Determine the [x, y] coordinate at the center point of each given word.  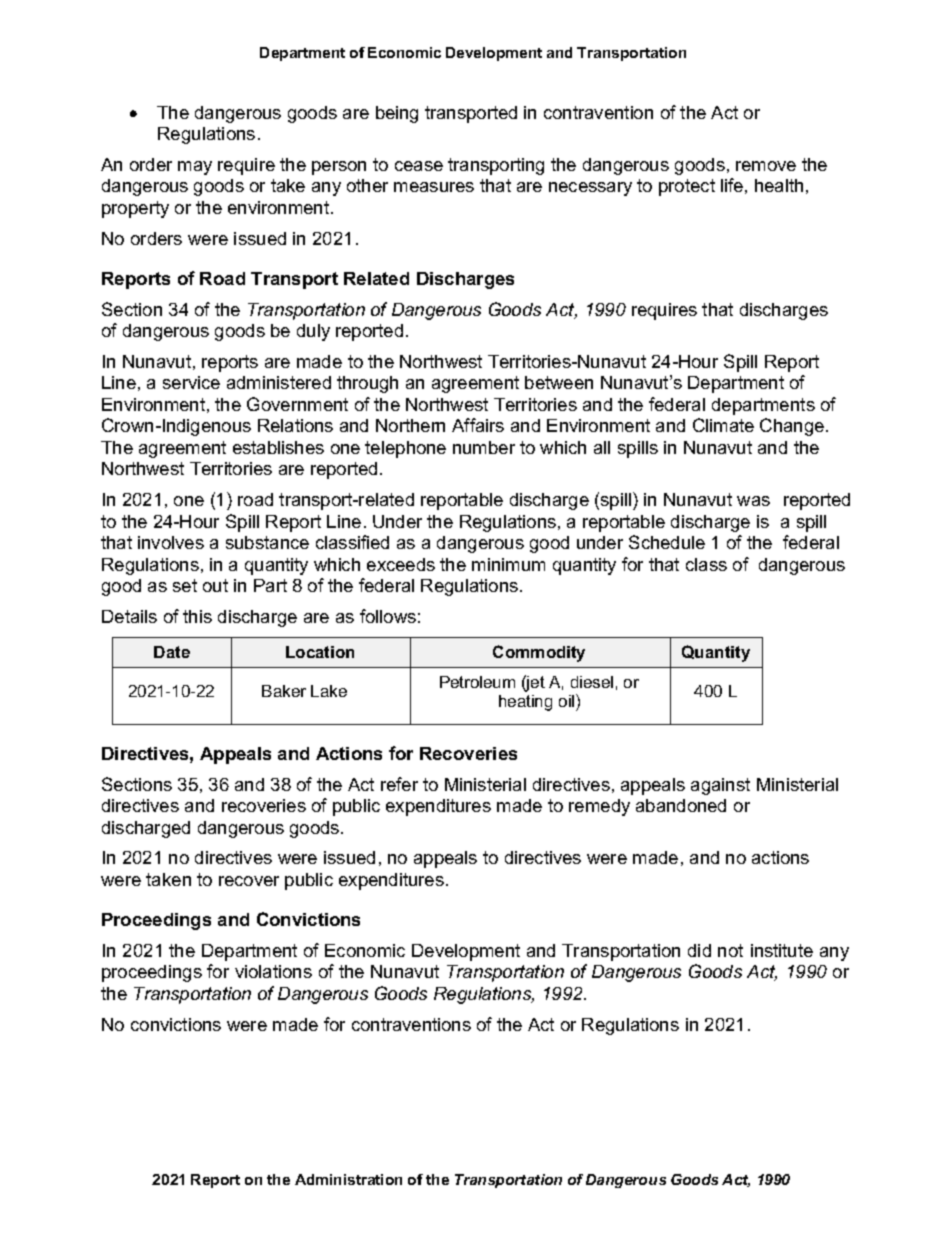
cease [419, 166]
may [195, 168]
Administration [348, 1179]
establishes [278, 447]
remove [766, 166]
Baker [284, 691]
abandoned [681, 805]
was [753, 501]
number [484, 447]
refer [399, 784]
